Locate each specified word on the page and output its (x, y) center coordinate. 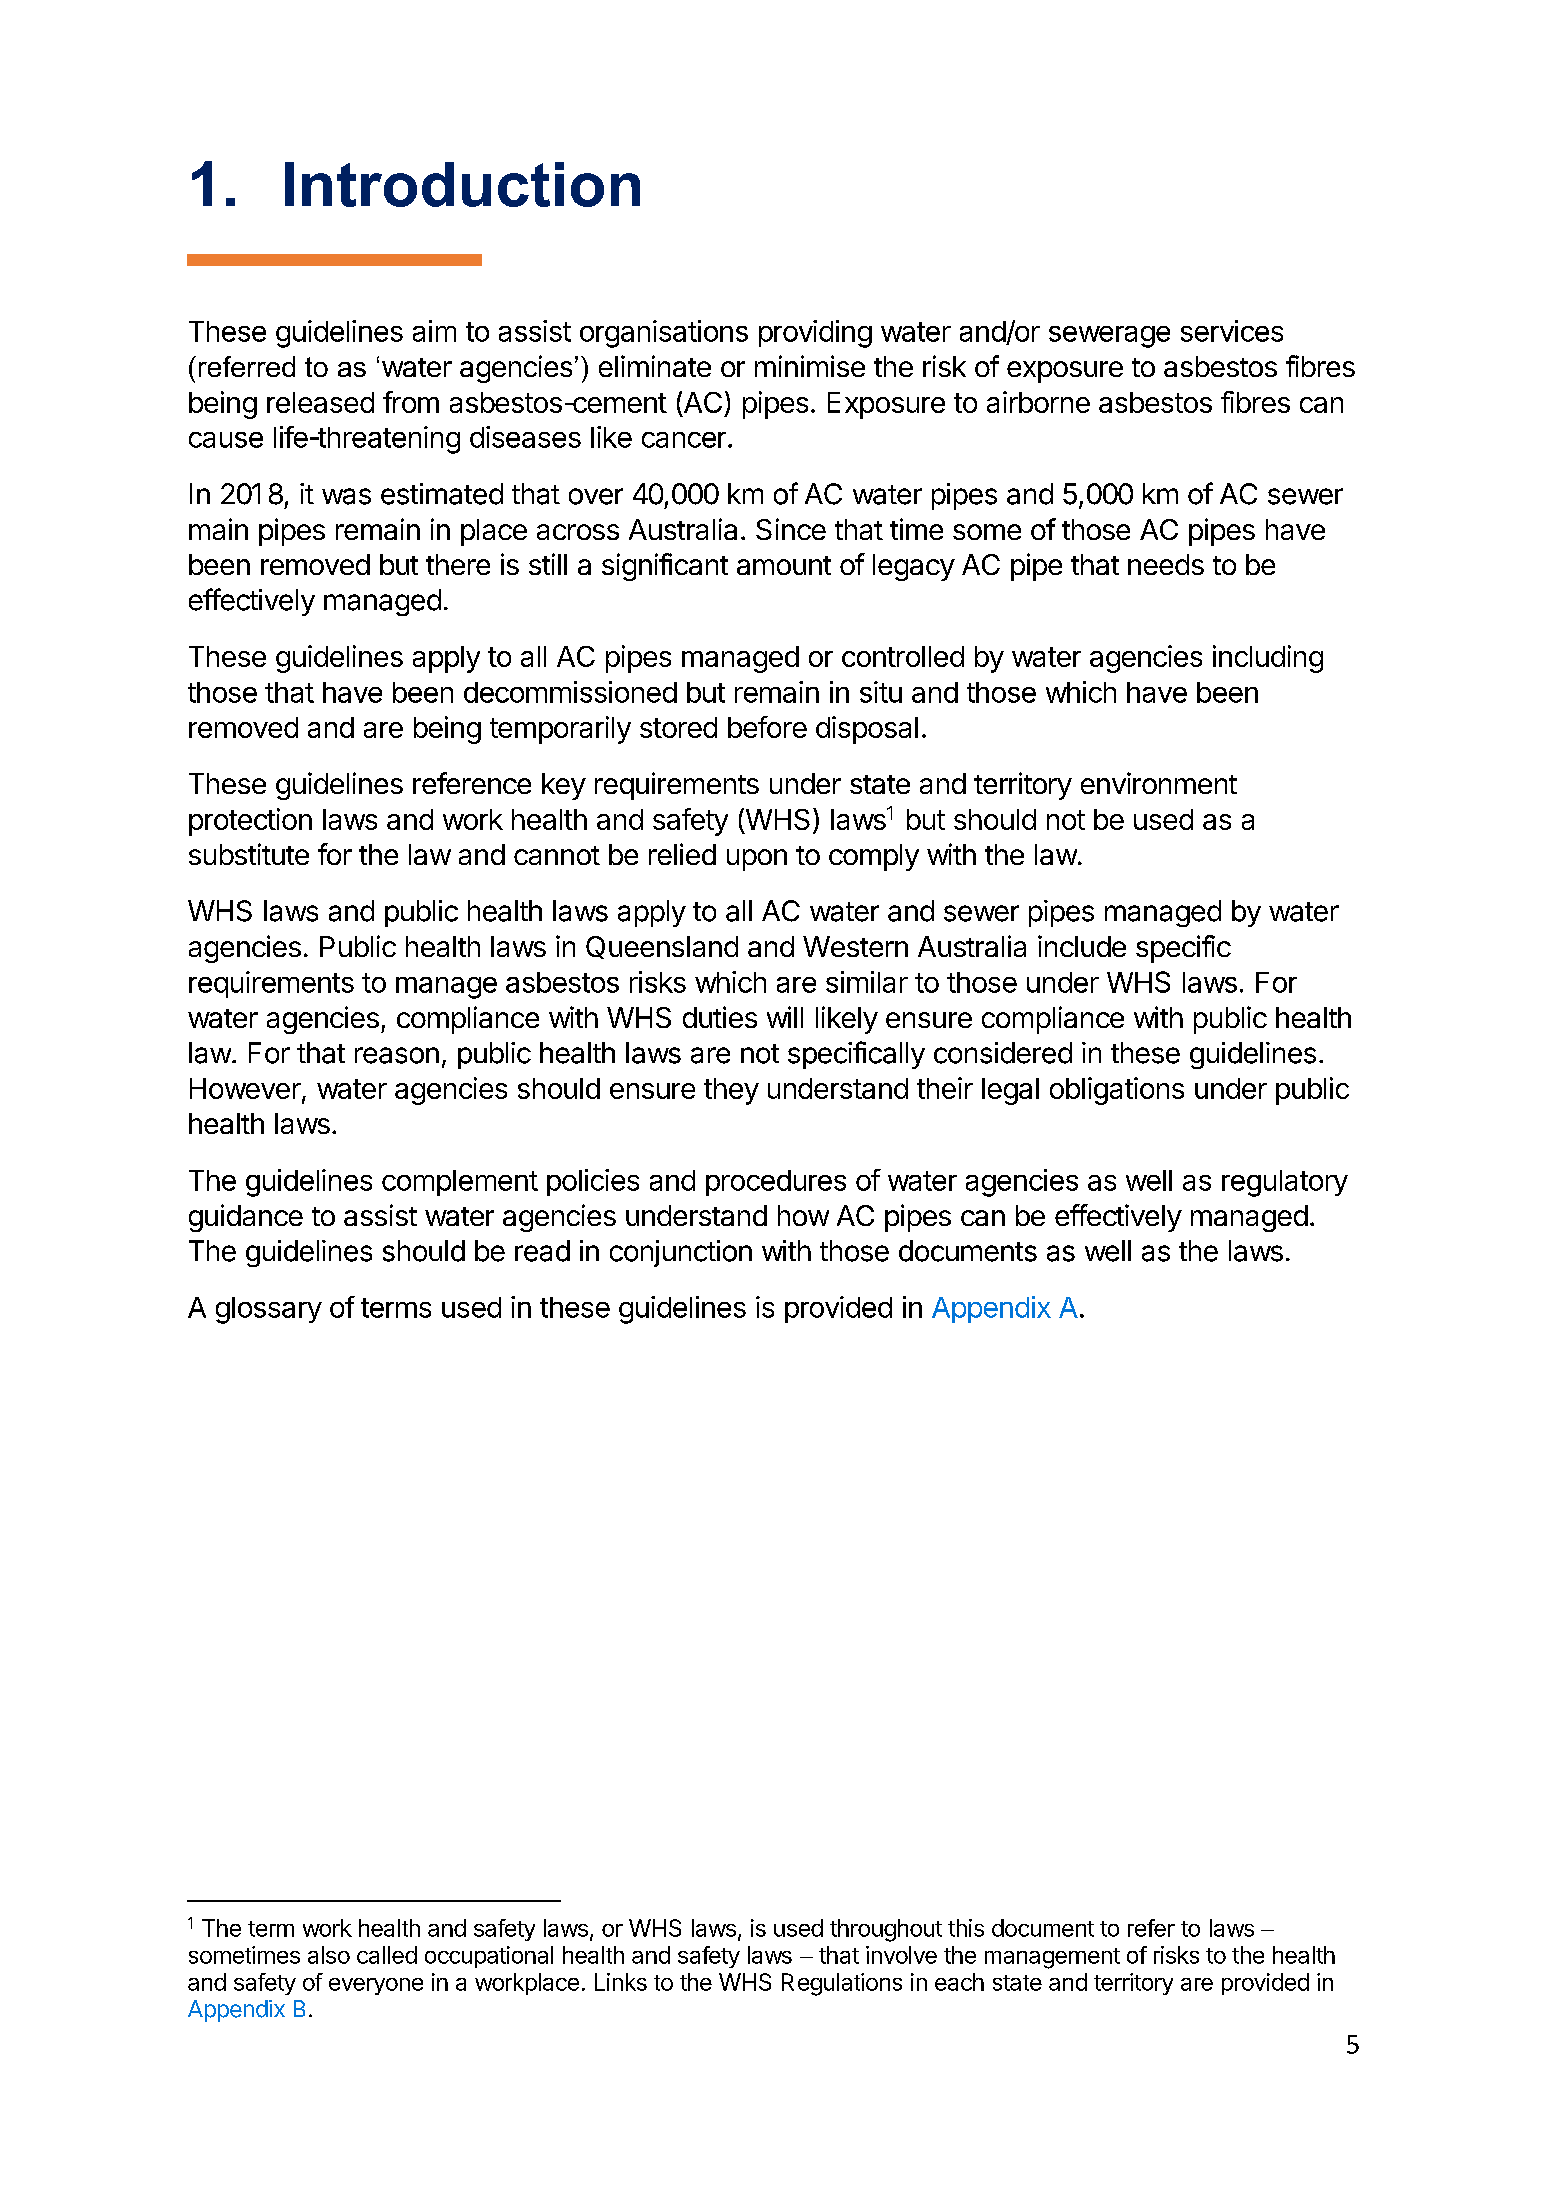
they (731, 1091)
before (767, 727)
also (329, 1955)
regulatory (1285, 1183)
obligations (1117, 1091)
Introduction (462, 184)
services (1232, 331)
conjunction (681, 1253)
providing (815, 334)
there (458, 564)
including (1268, 659)
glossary (269, 1310)
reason (397, 1055)
